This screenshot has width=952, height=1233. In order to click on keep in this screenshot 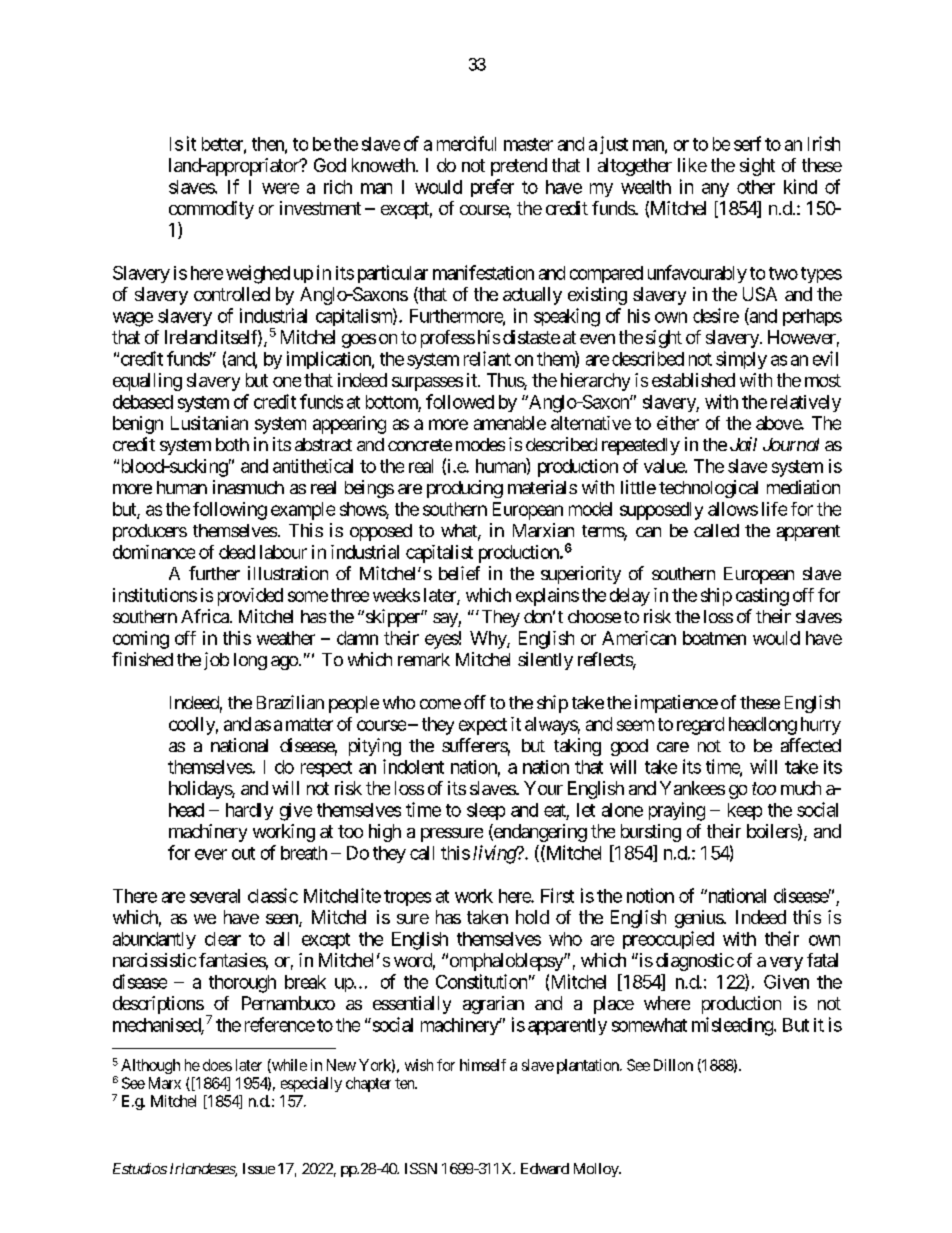, I will do `click(745, 811)`.
